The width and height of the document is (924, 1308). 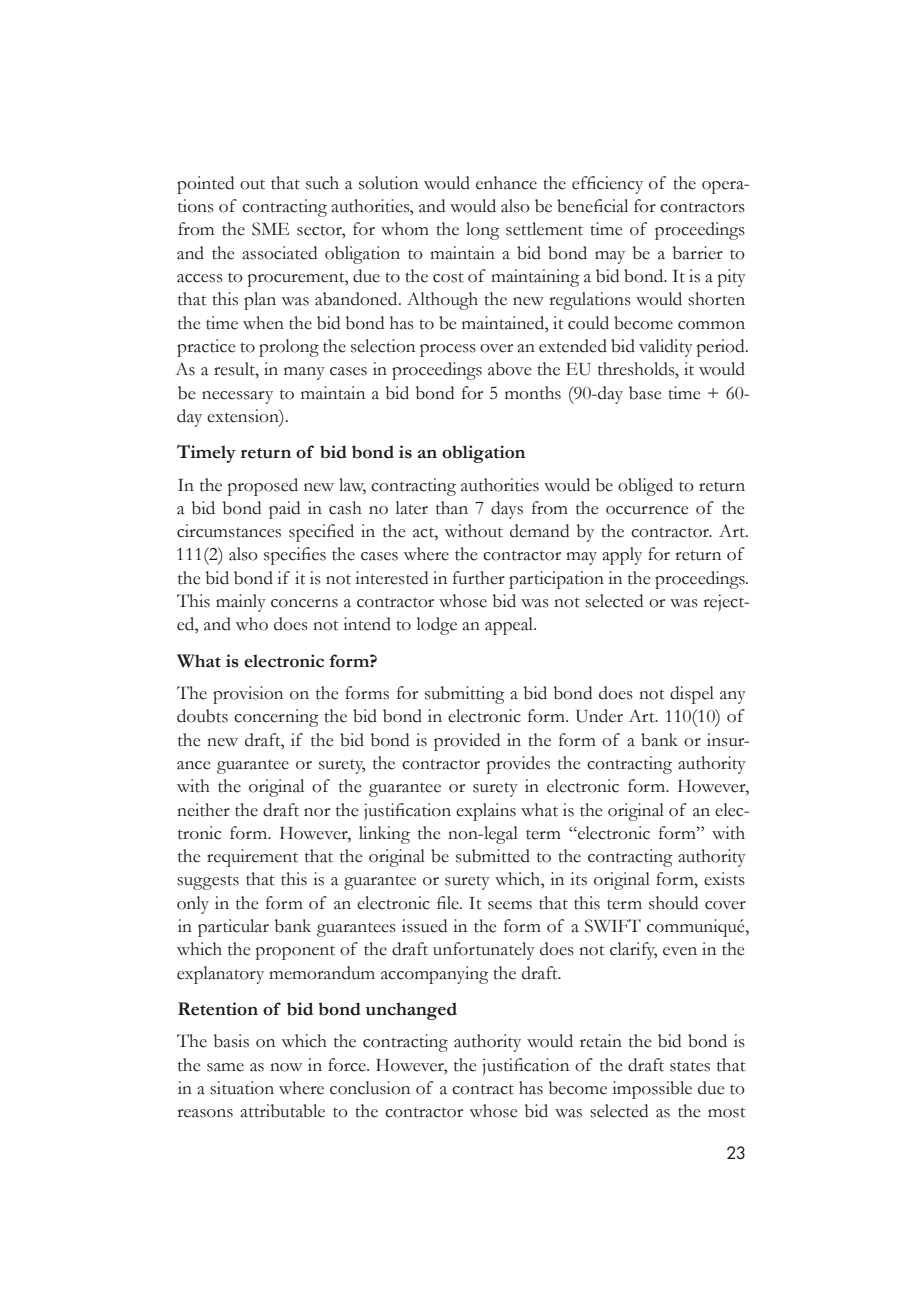 I want to click on conclusion, so click(x=370, y=1088).
